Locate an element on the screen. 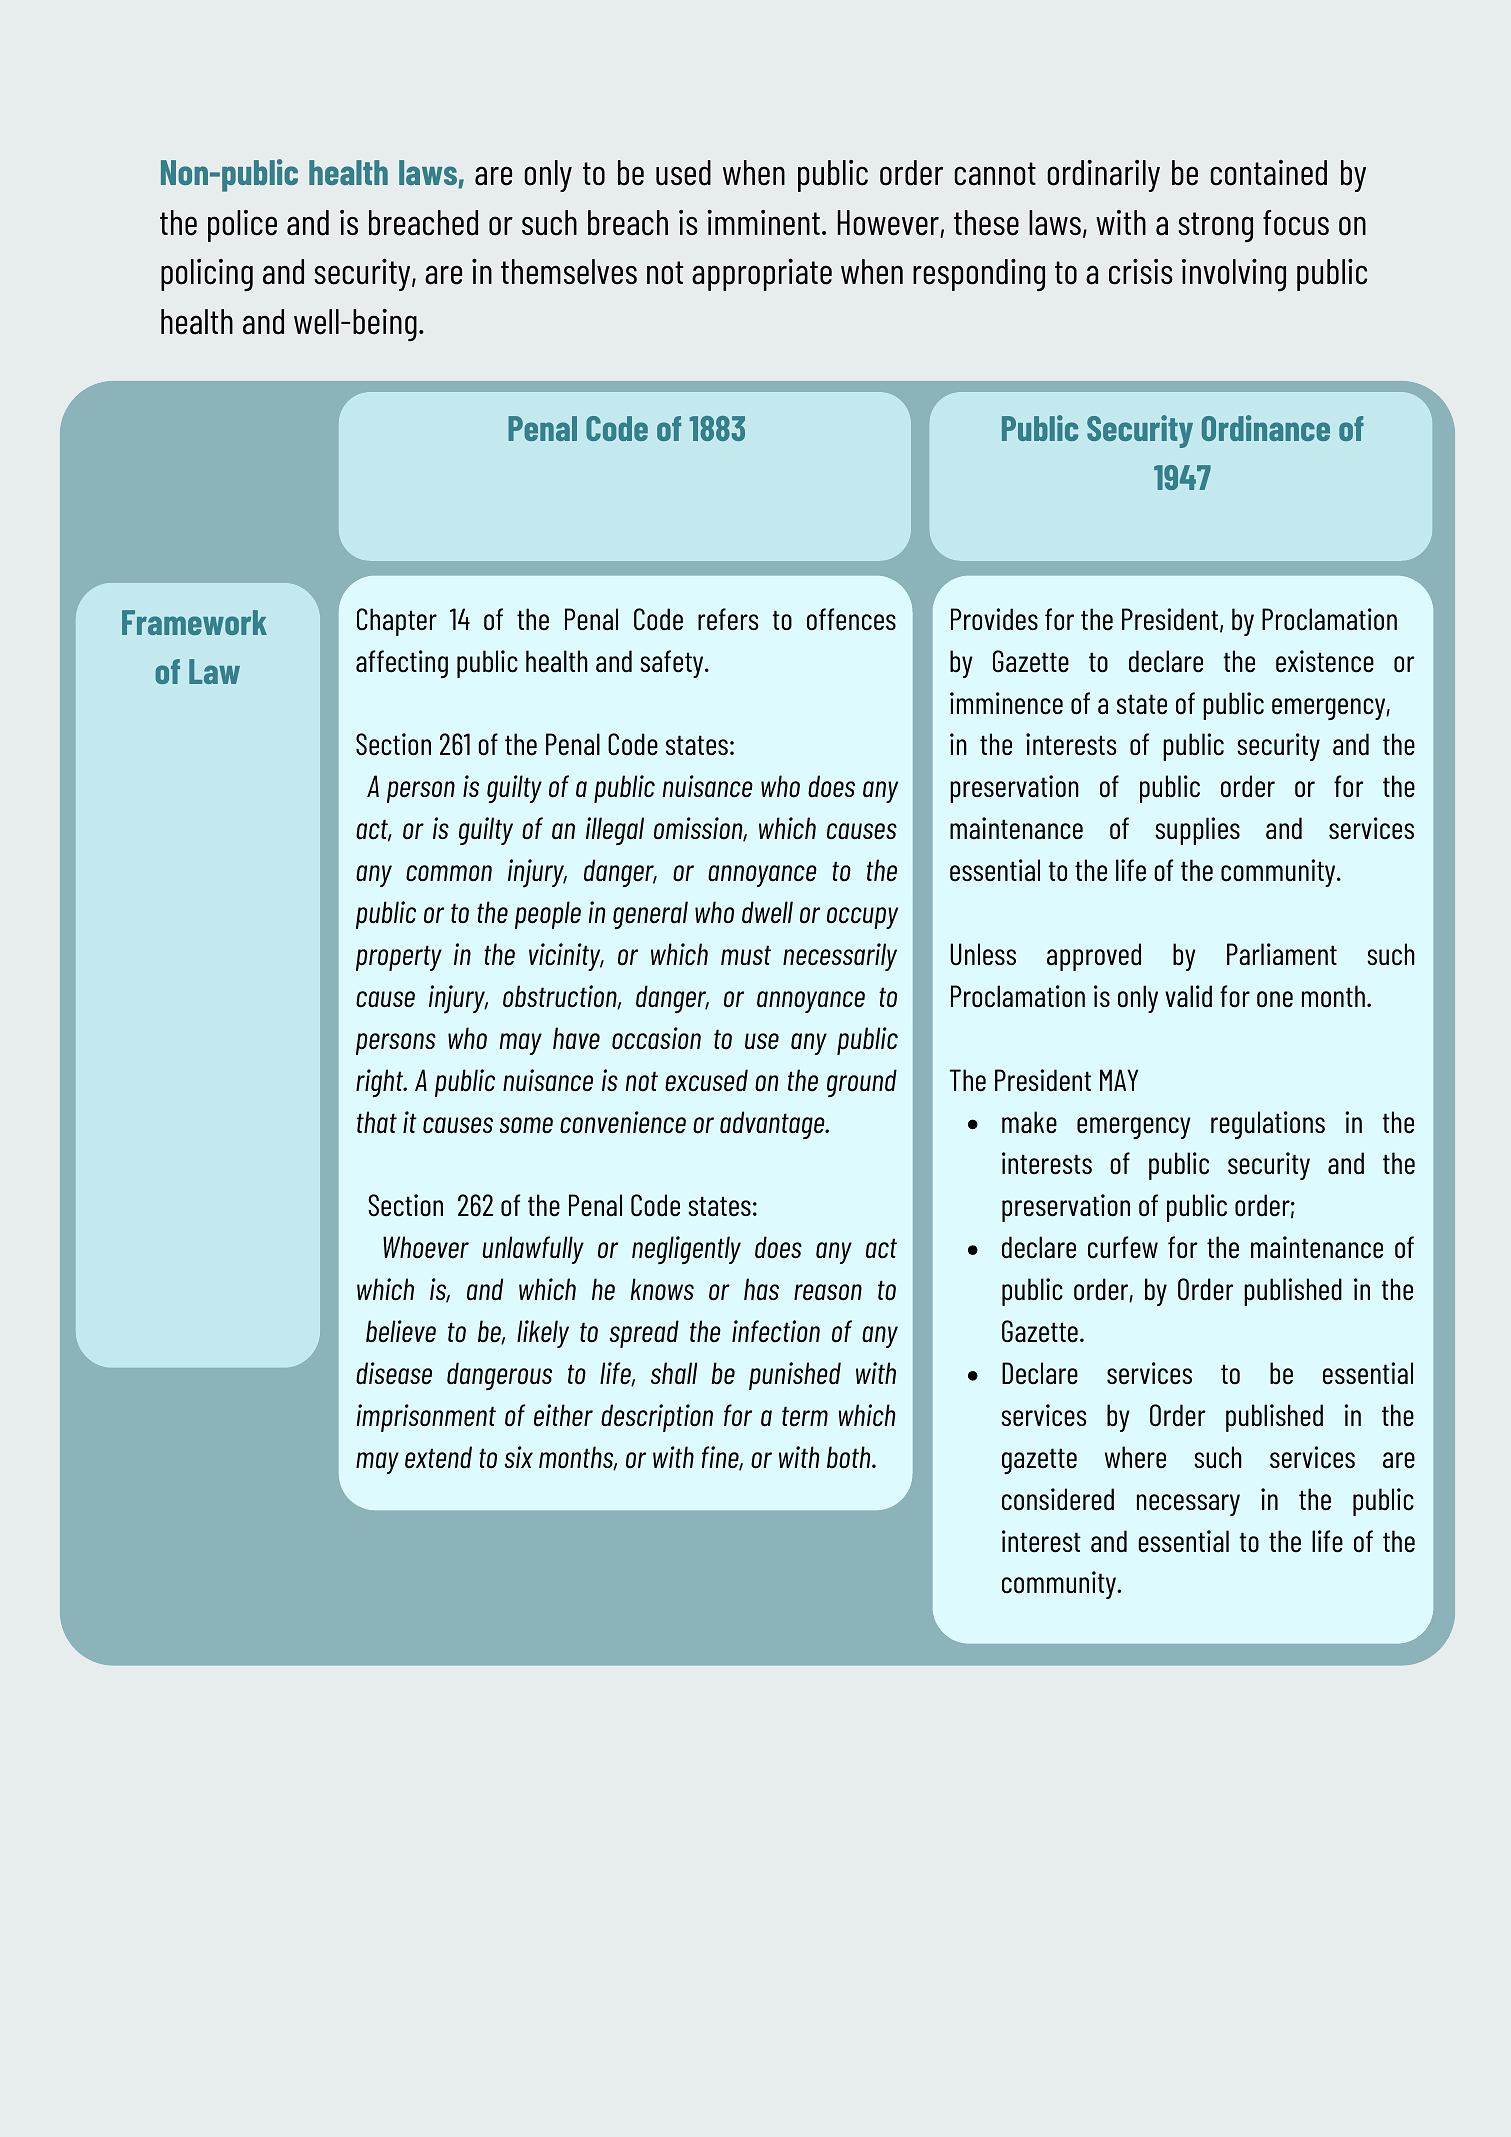  refers is located at coordinates (728, 619).
